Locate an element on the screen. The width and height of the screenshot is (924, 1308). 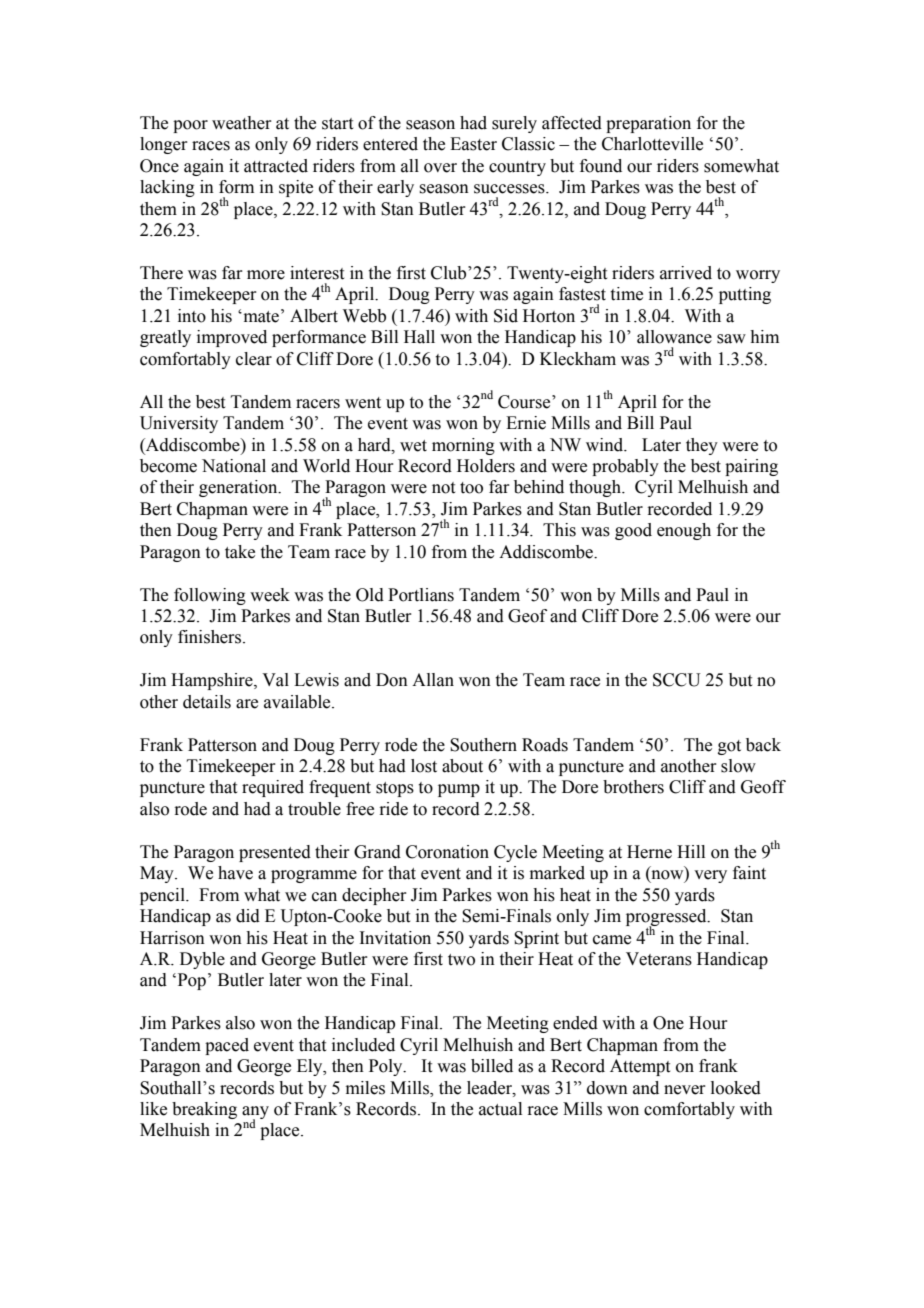
breaking is located at coordinates (204, 1110).
